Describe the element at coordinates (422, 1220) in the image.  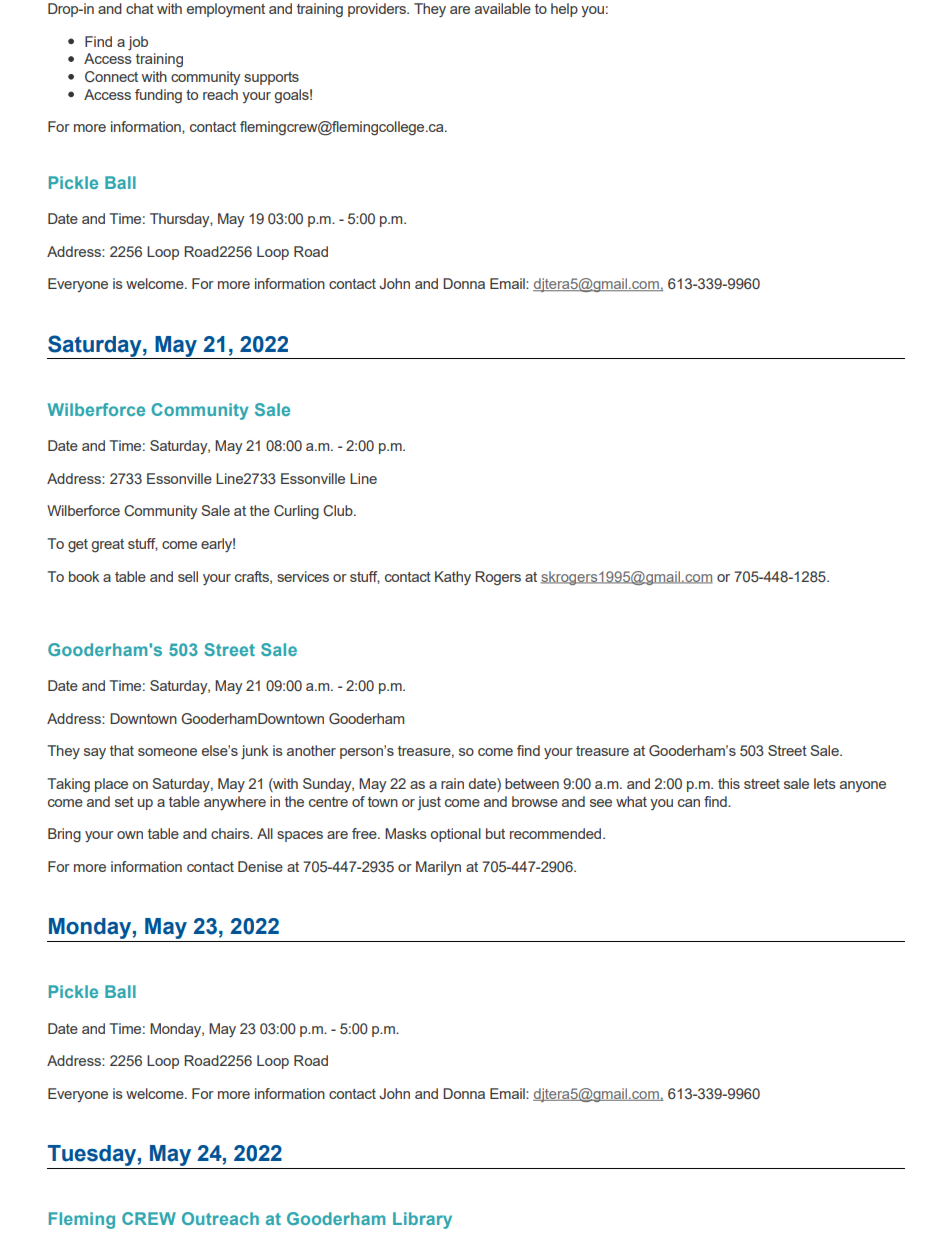
I see `Library` at that location.
